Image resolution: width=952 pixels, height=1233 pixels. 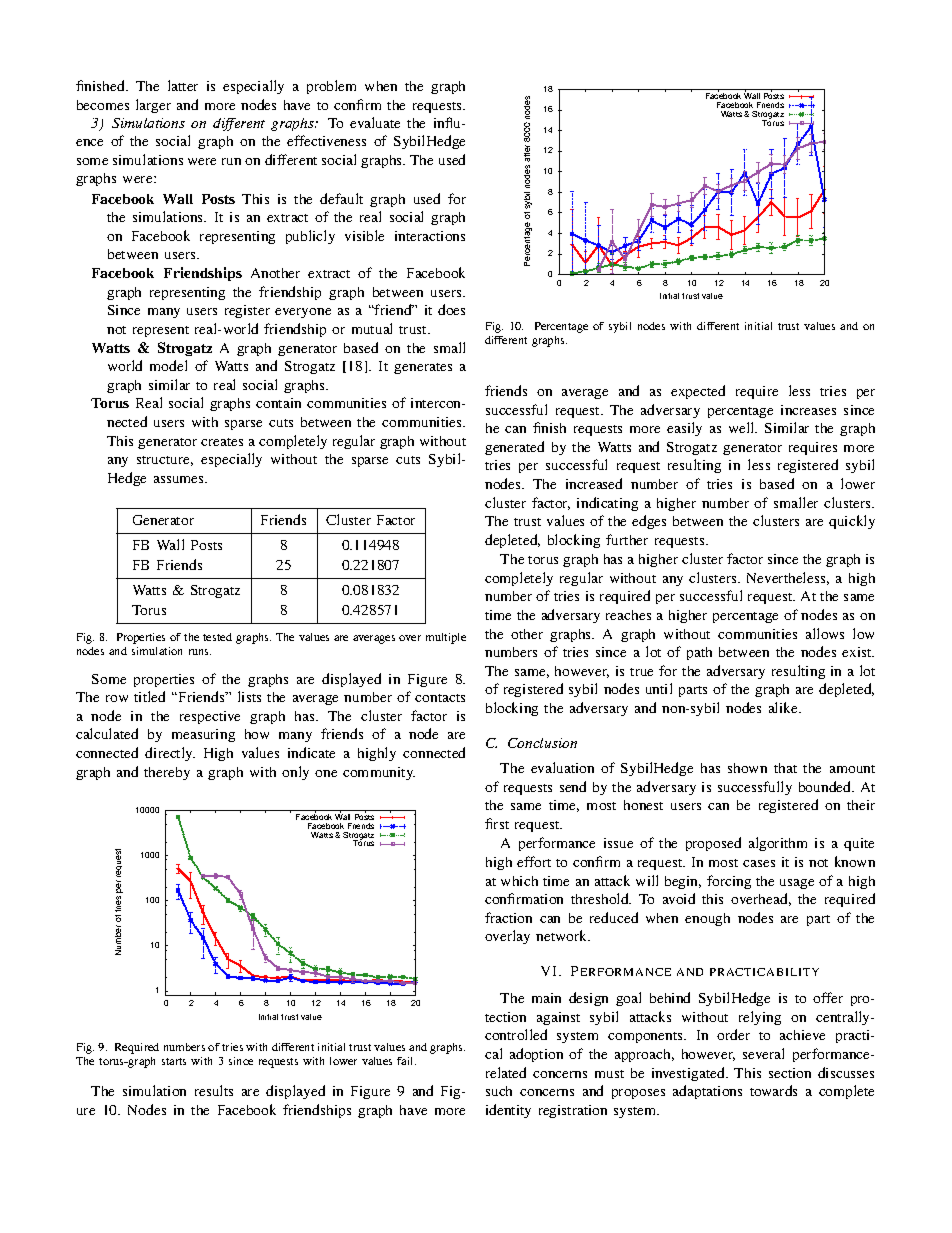 What do you see at coordinates (743, 427) in the document?
I see `well` at bounding box center [743, 427].
